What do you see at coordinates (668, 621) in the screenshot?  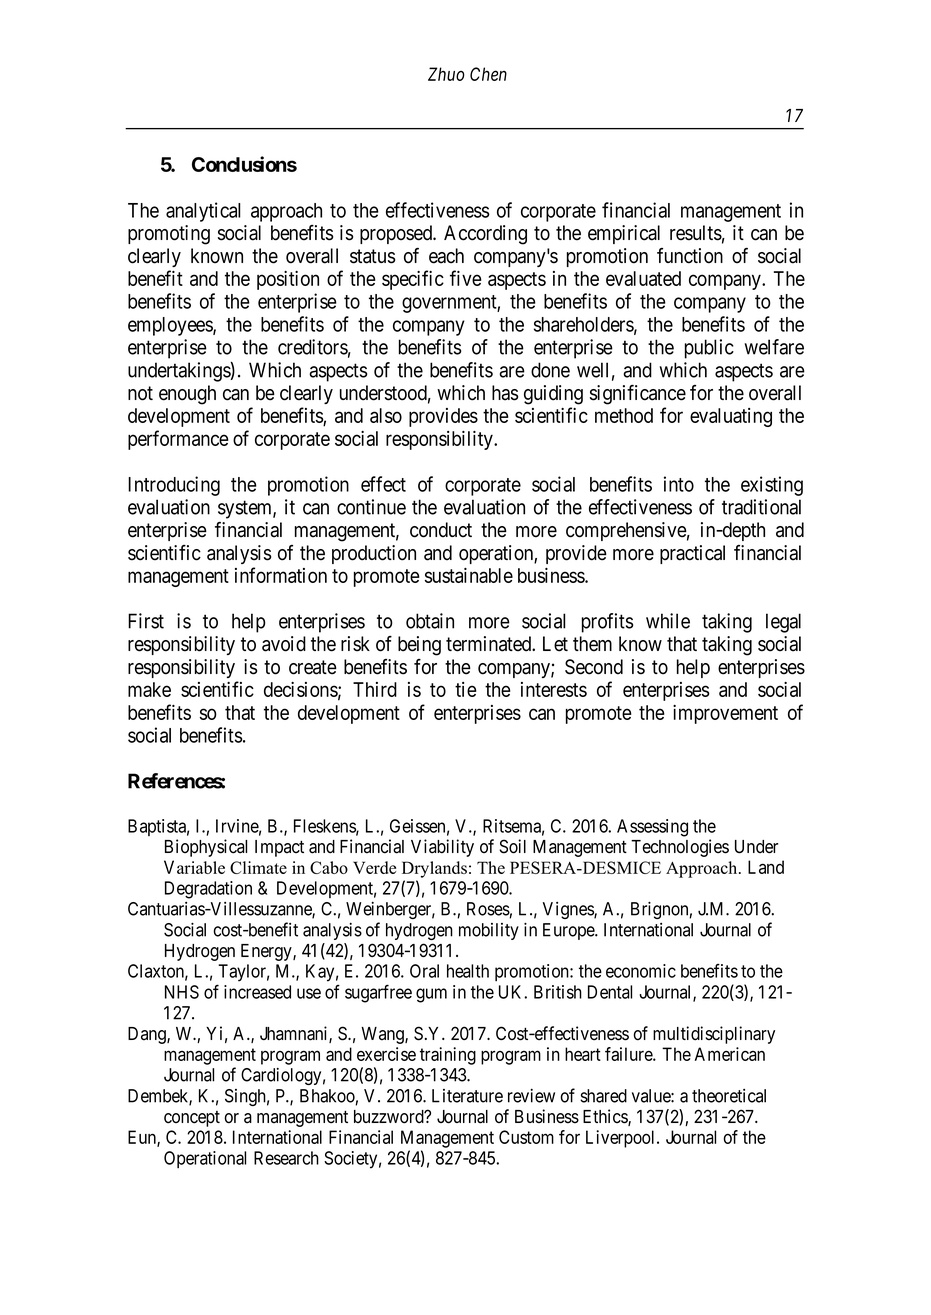 I see `while` at bounding box center [668, 621].
